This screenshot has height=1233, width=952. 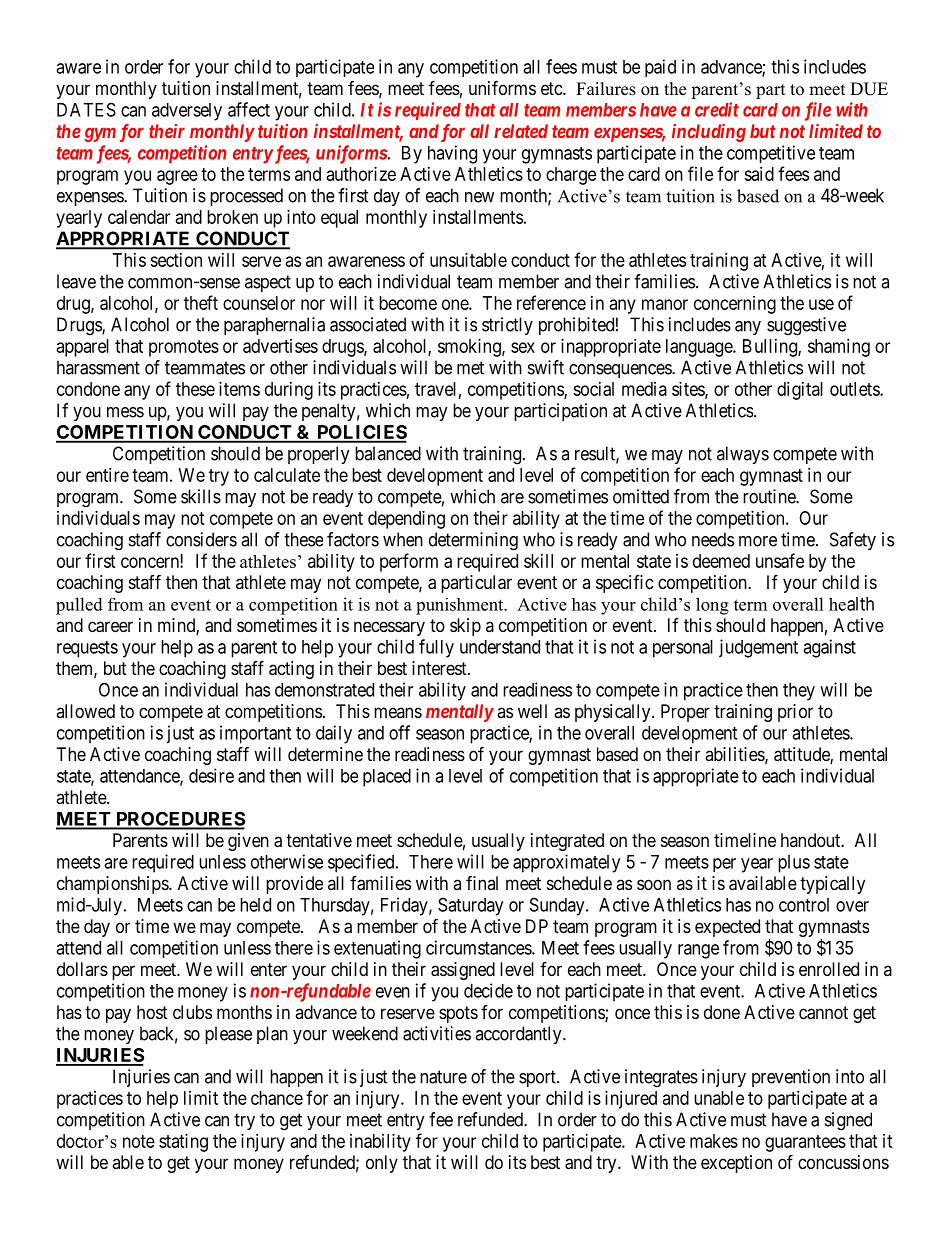 What do you see at coordinates (110, 627) in the screenshot?
I see `career` at bounding box center [110, 627].
